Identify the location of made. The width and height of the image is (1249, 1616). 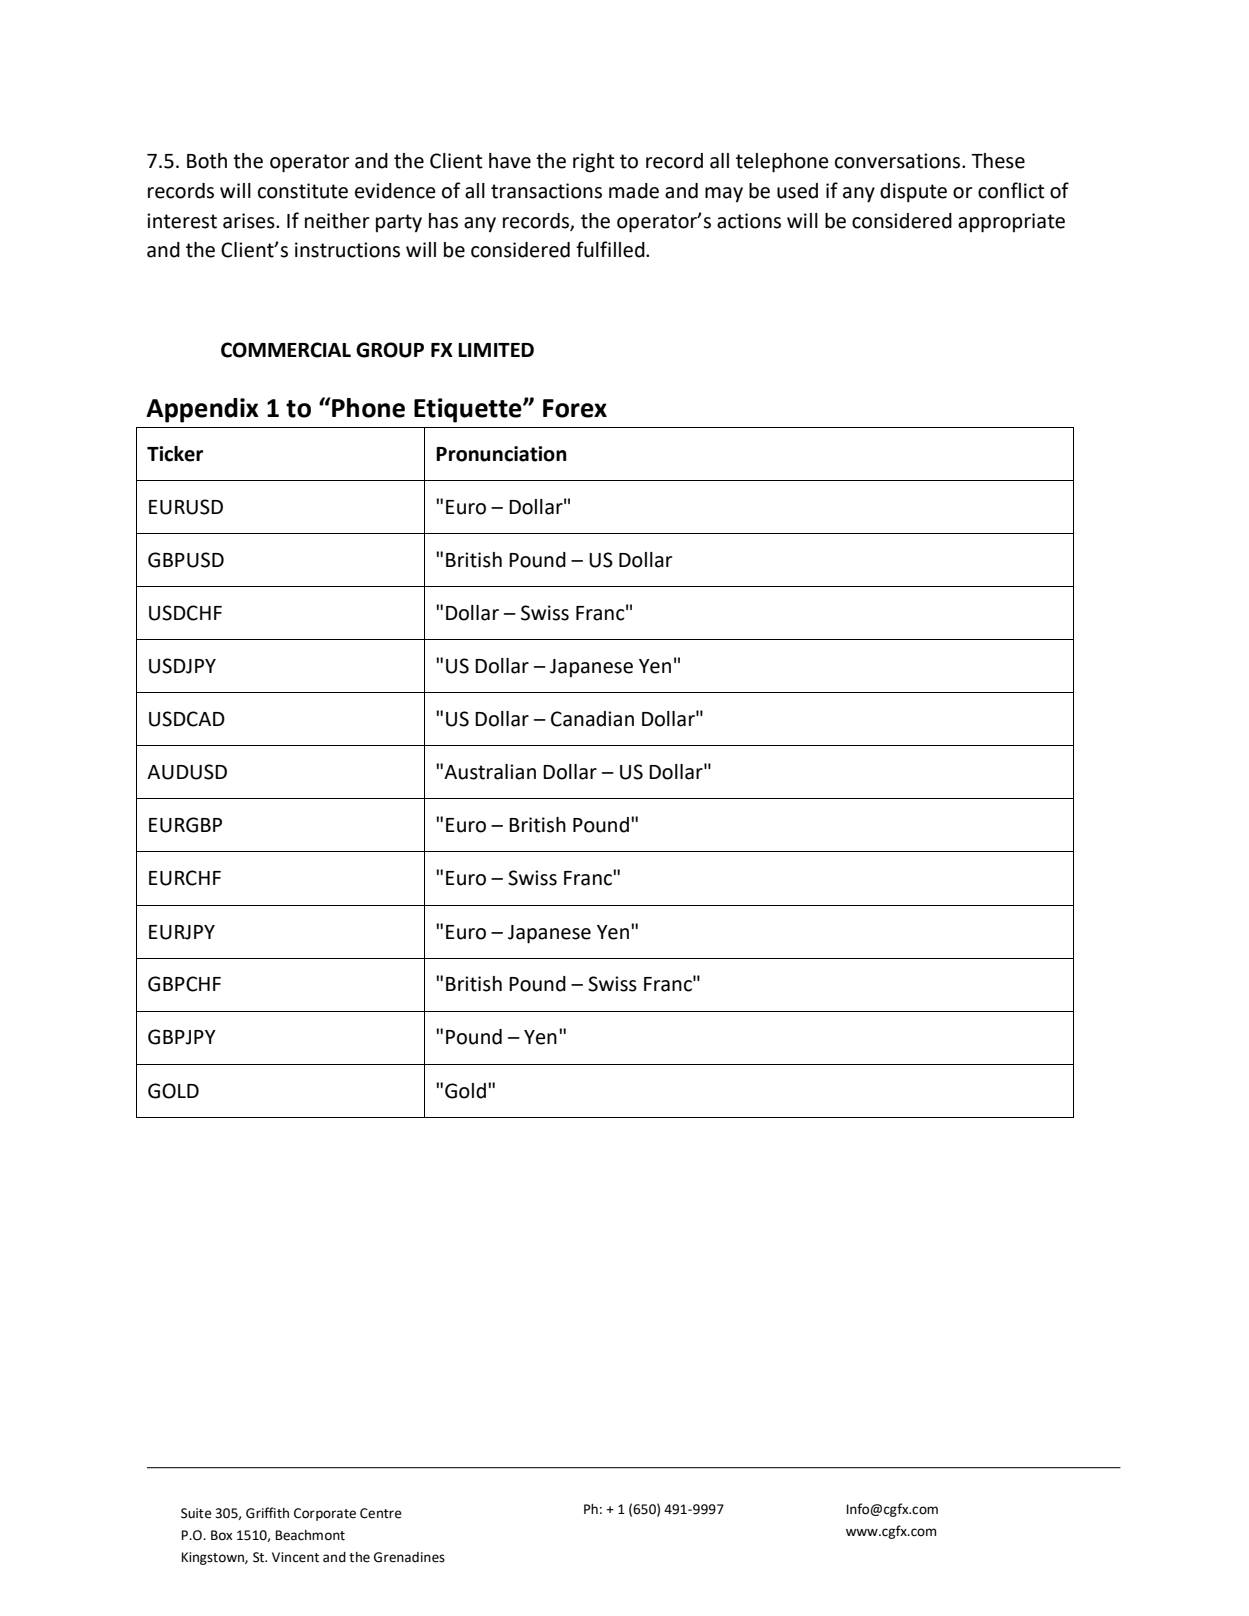
(634, 191).
